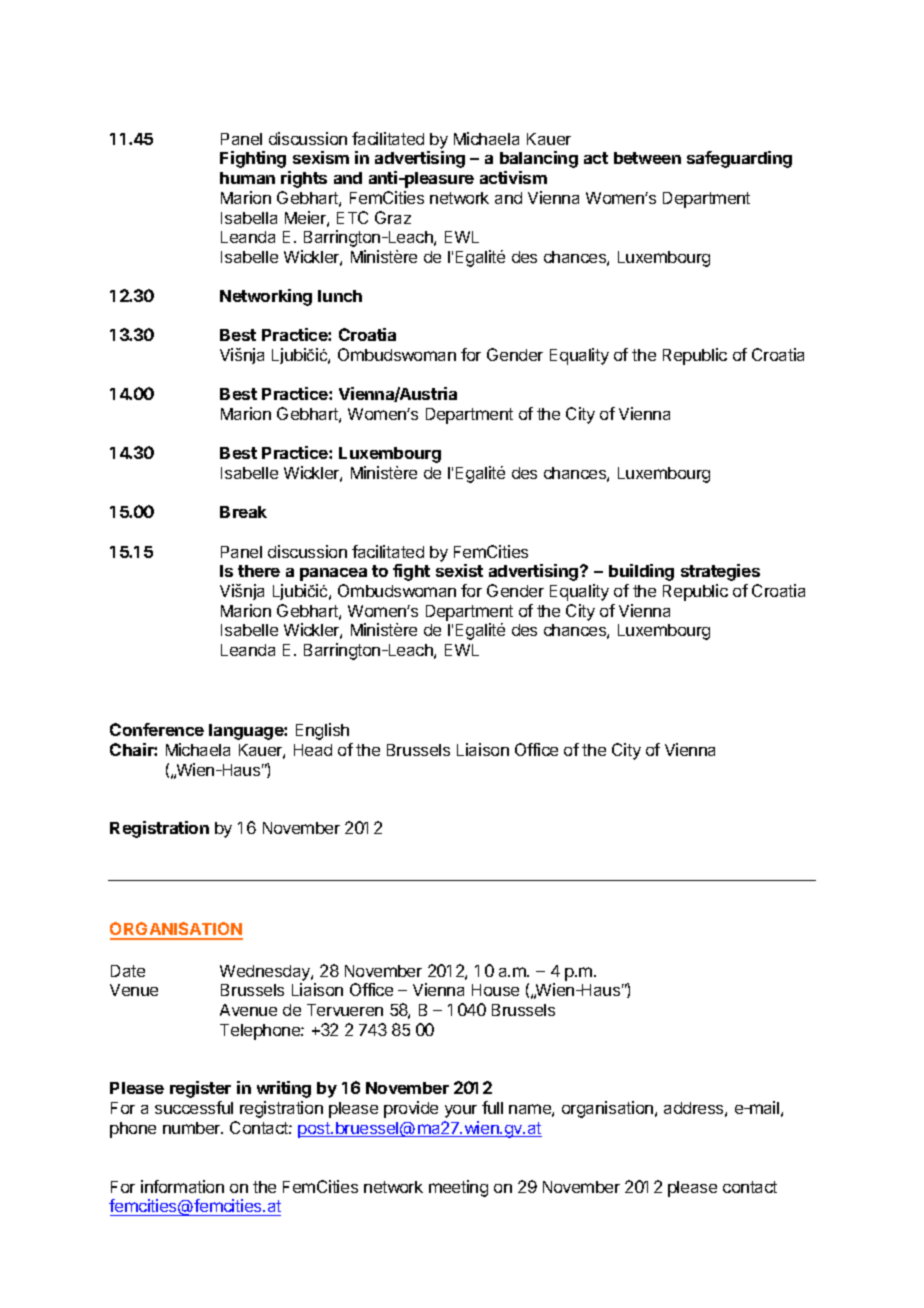 This screenshot has height=1308, width=924. What do you see at coordinates (128, 971) in the screenshot?
I see `Date` at bounding box center [128, 971].
